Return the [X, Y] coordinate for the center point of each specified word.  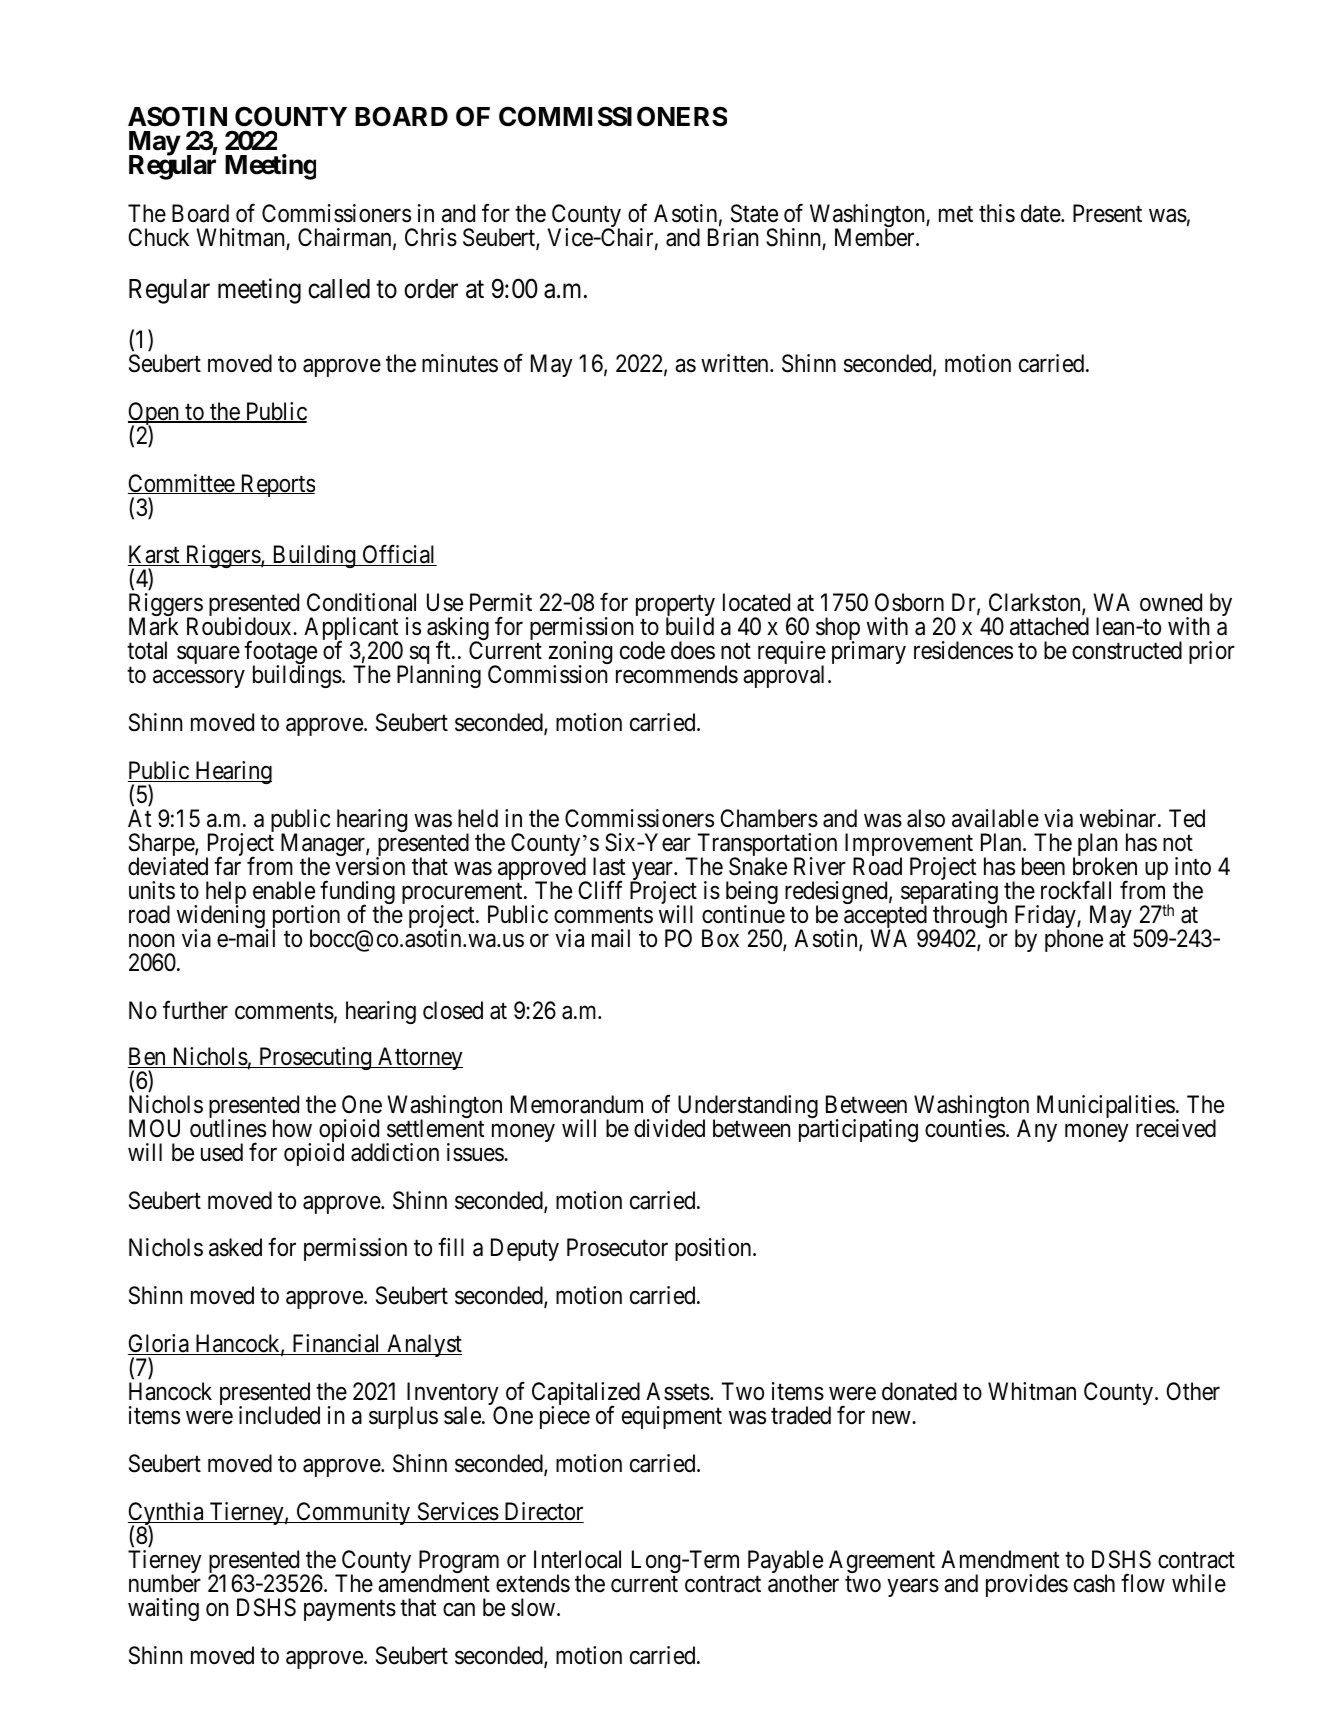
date [1041, 213]
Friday [1046, 918]
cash [1094, 1583]
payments [350, 1610]
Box [720, 938]
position [714, 1249]
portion [306, 918]
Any [1037, 1130]
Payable [785, 1563]
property [675, 608]
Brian [733, 237]
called [339, 289]
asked [235, 1247]
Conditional [361, 602]
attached [1049, 626]
